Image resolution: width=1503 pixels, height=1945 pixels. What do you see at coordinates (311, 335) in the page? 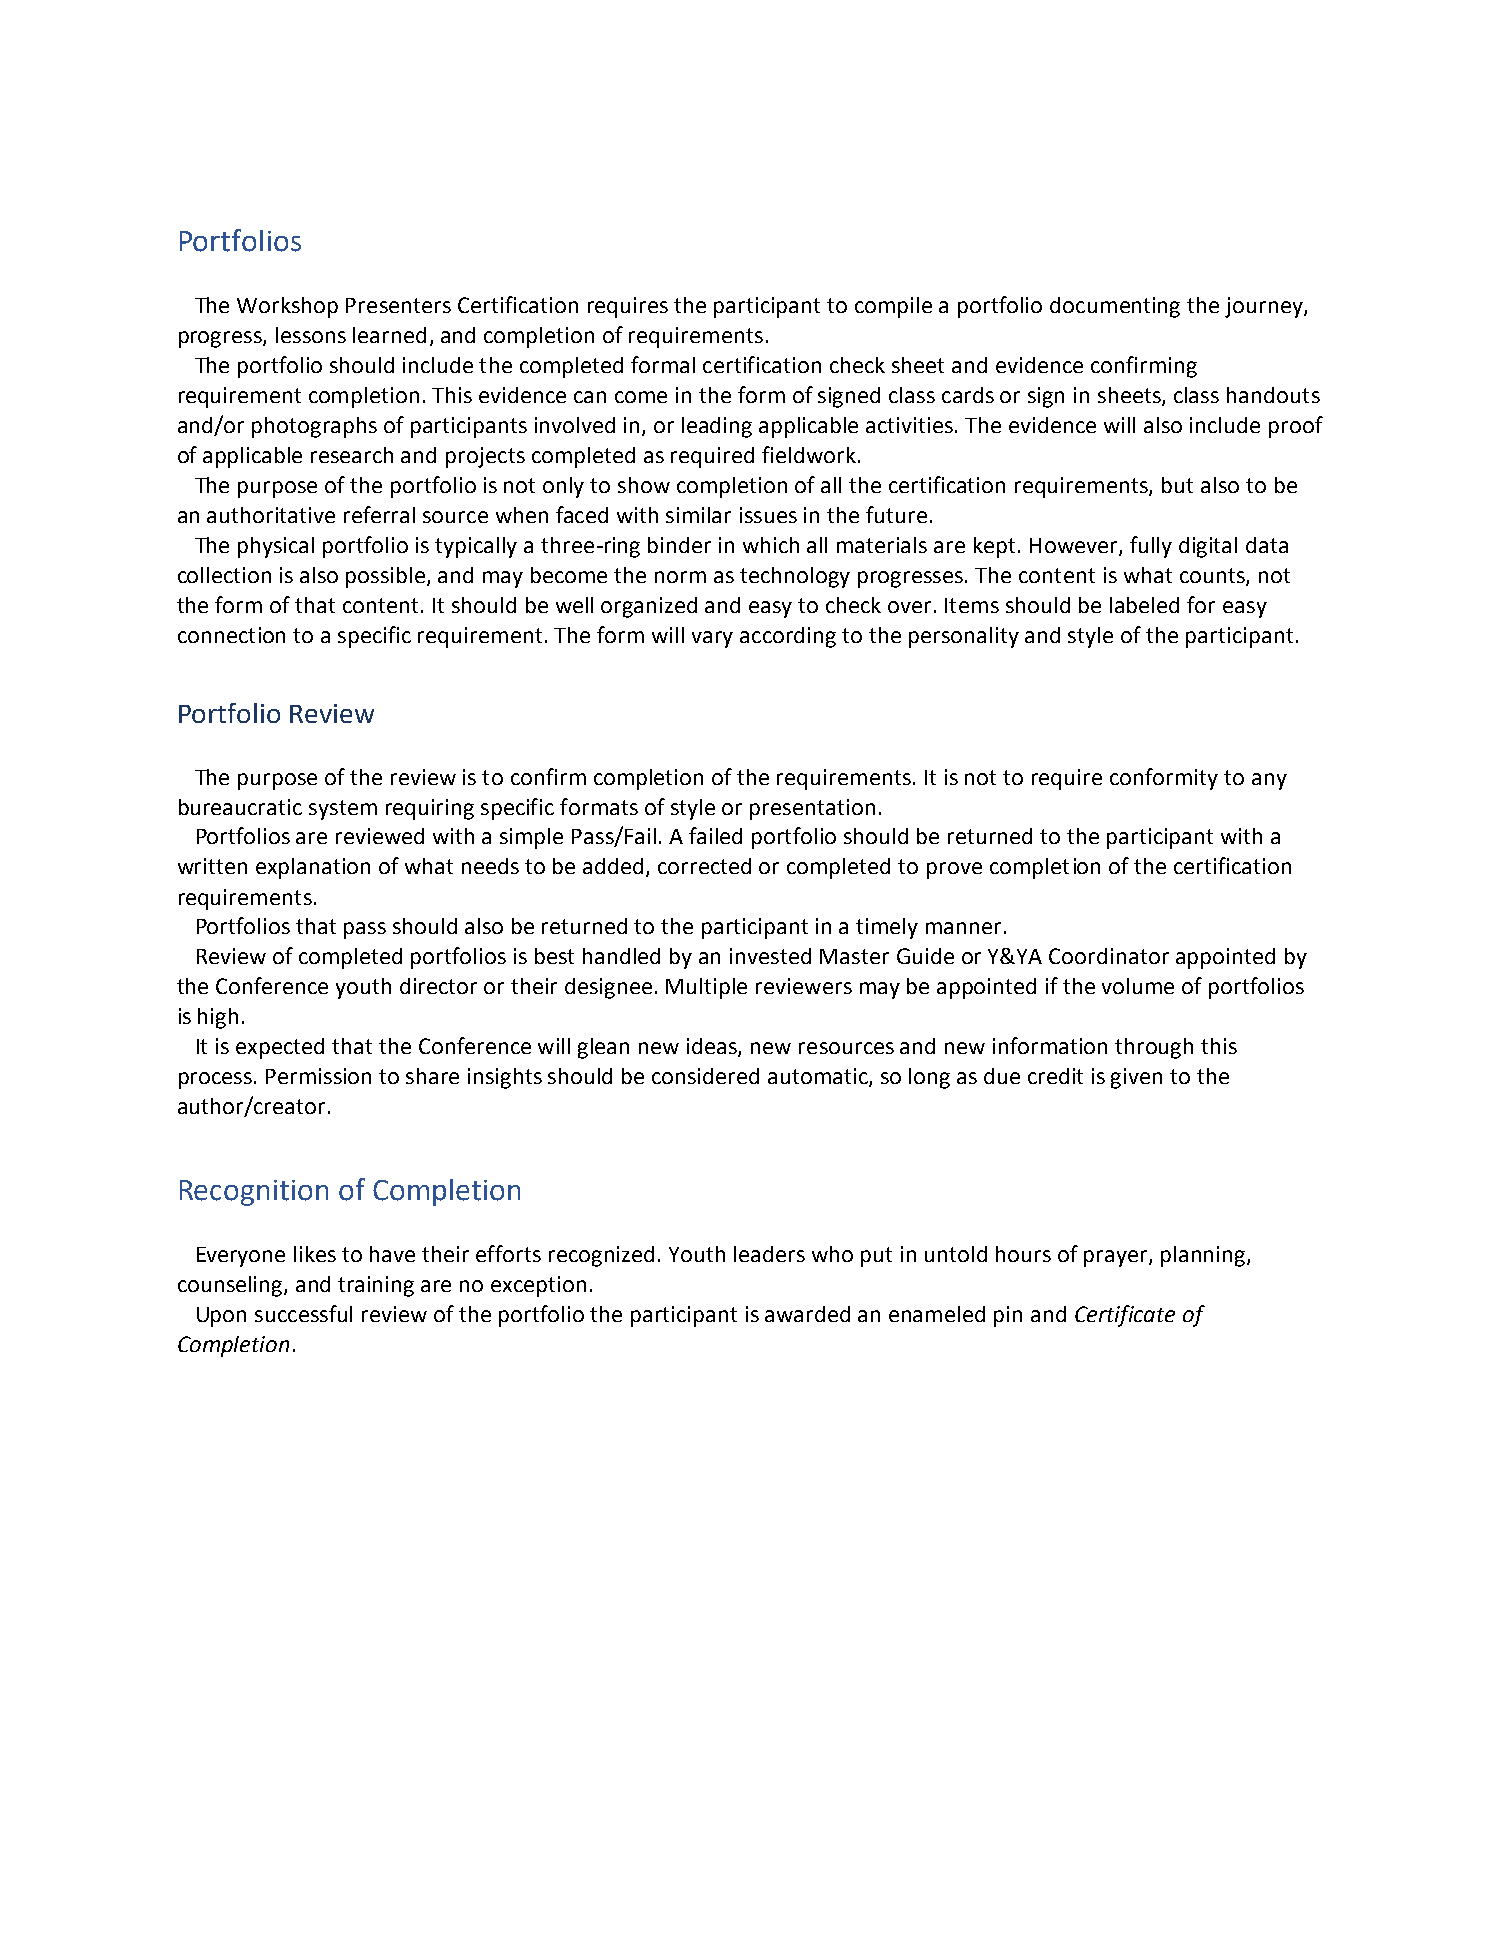
I see `lessons` at bounding box center [311, 335].
